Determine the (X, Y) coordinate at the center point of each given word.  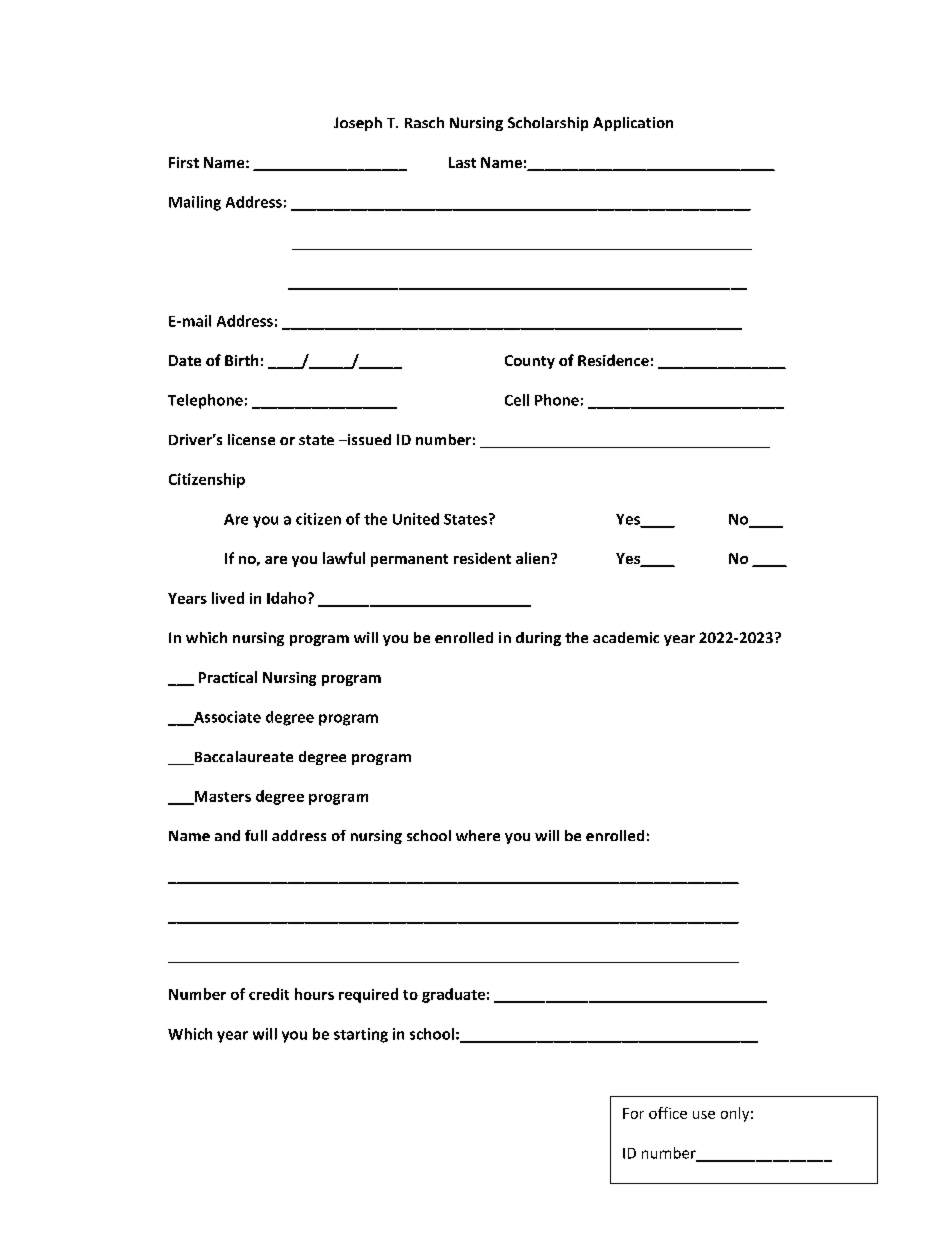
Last (462, 162)
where (478, 835)
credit (269, 994)
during (538, 639)
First (184, 162)
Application (633, 124)
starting (361, 1035)
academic (626, 637)
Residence (613, 360)
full (256, 835)
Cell (517, 400)
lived (228, 598)
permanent (409, 560)
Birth (241, 360)
